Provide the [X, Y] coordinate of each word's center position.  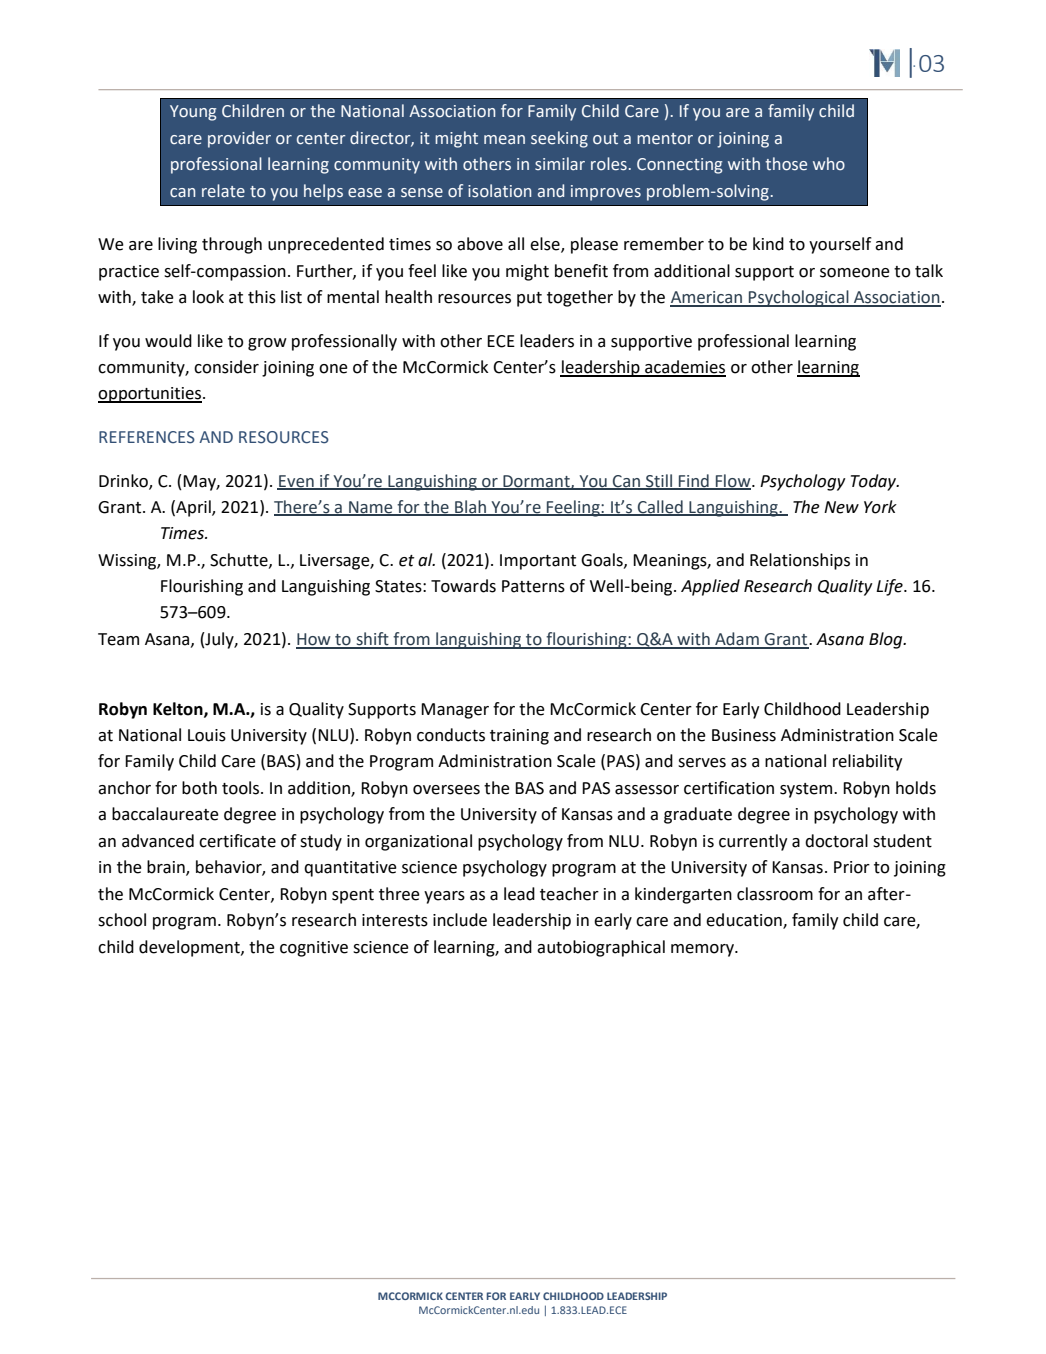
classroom [775, 894]
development [190, 948]
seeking [559, 139]
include [460, 920]
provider [239, 139]
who [829, 164]
